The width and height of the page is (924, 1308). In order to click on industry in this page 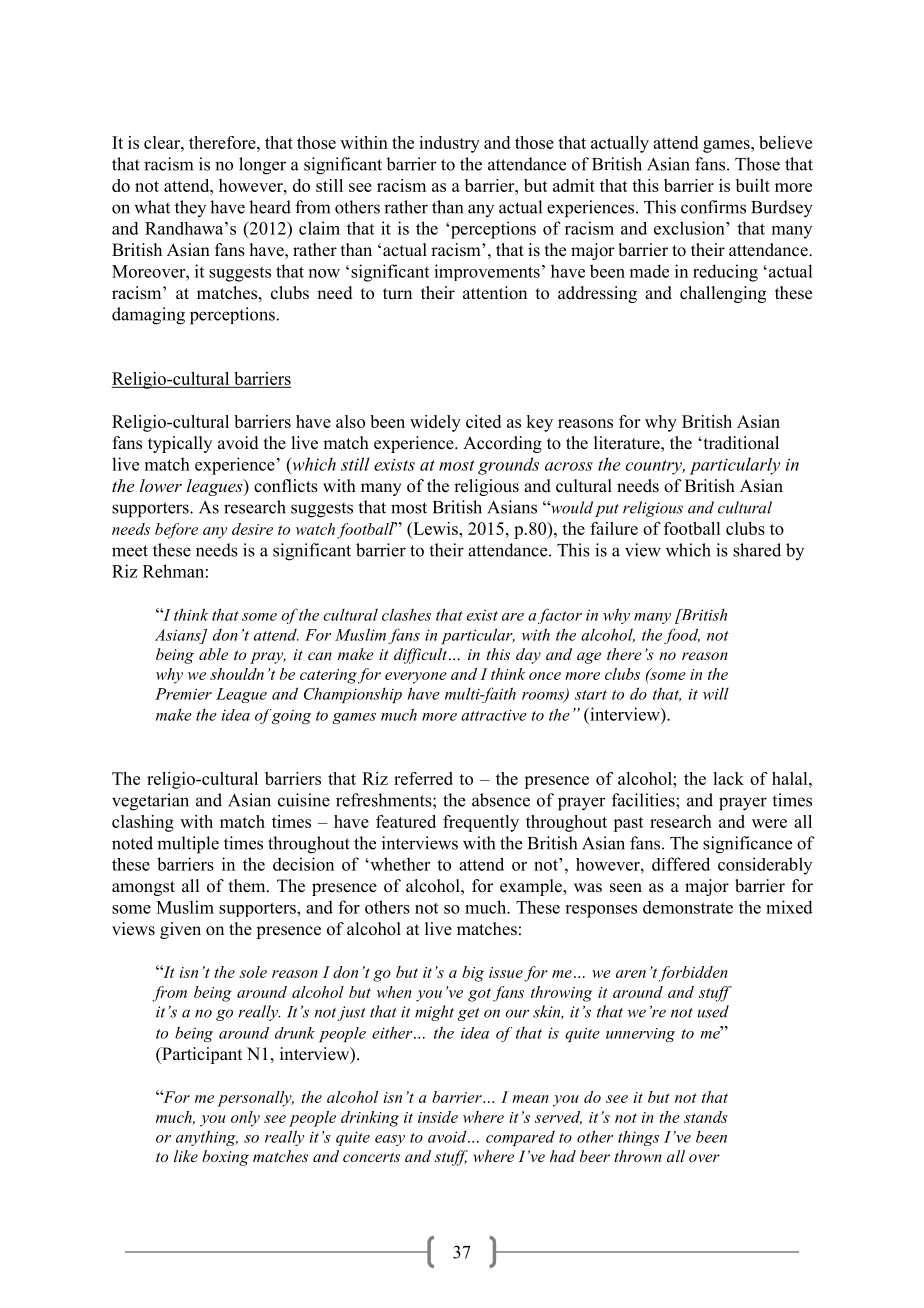, I will do `click(449, 144)`.
